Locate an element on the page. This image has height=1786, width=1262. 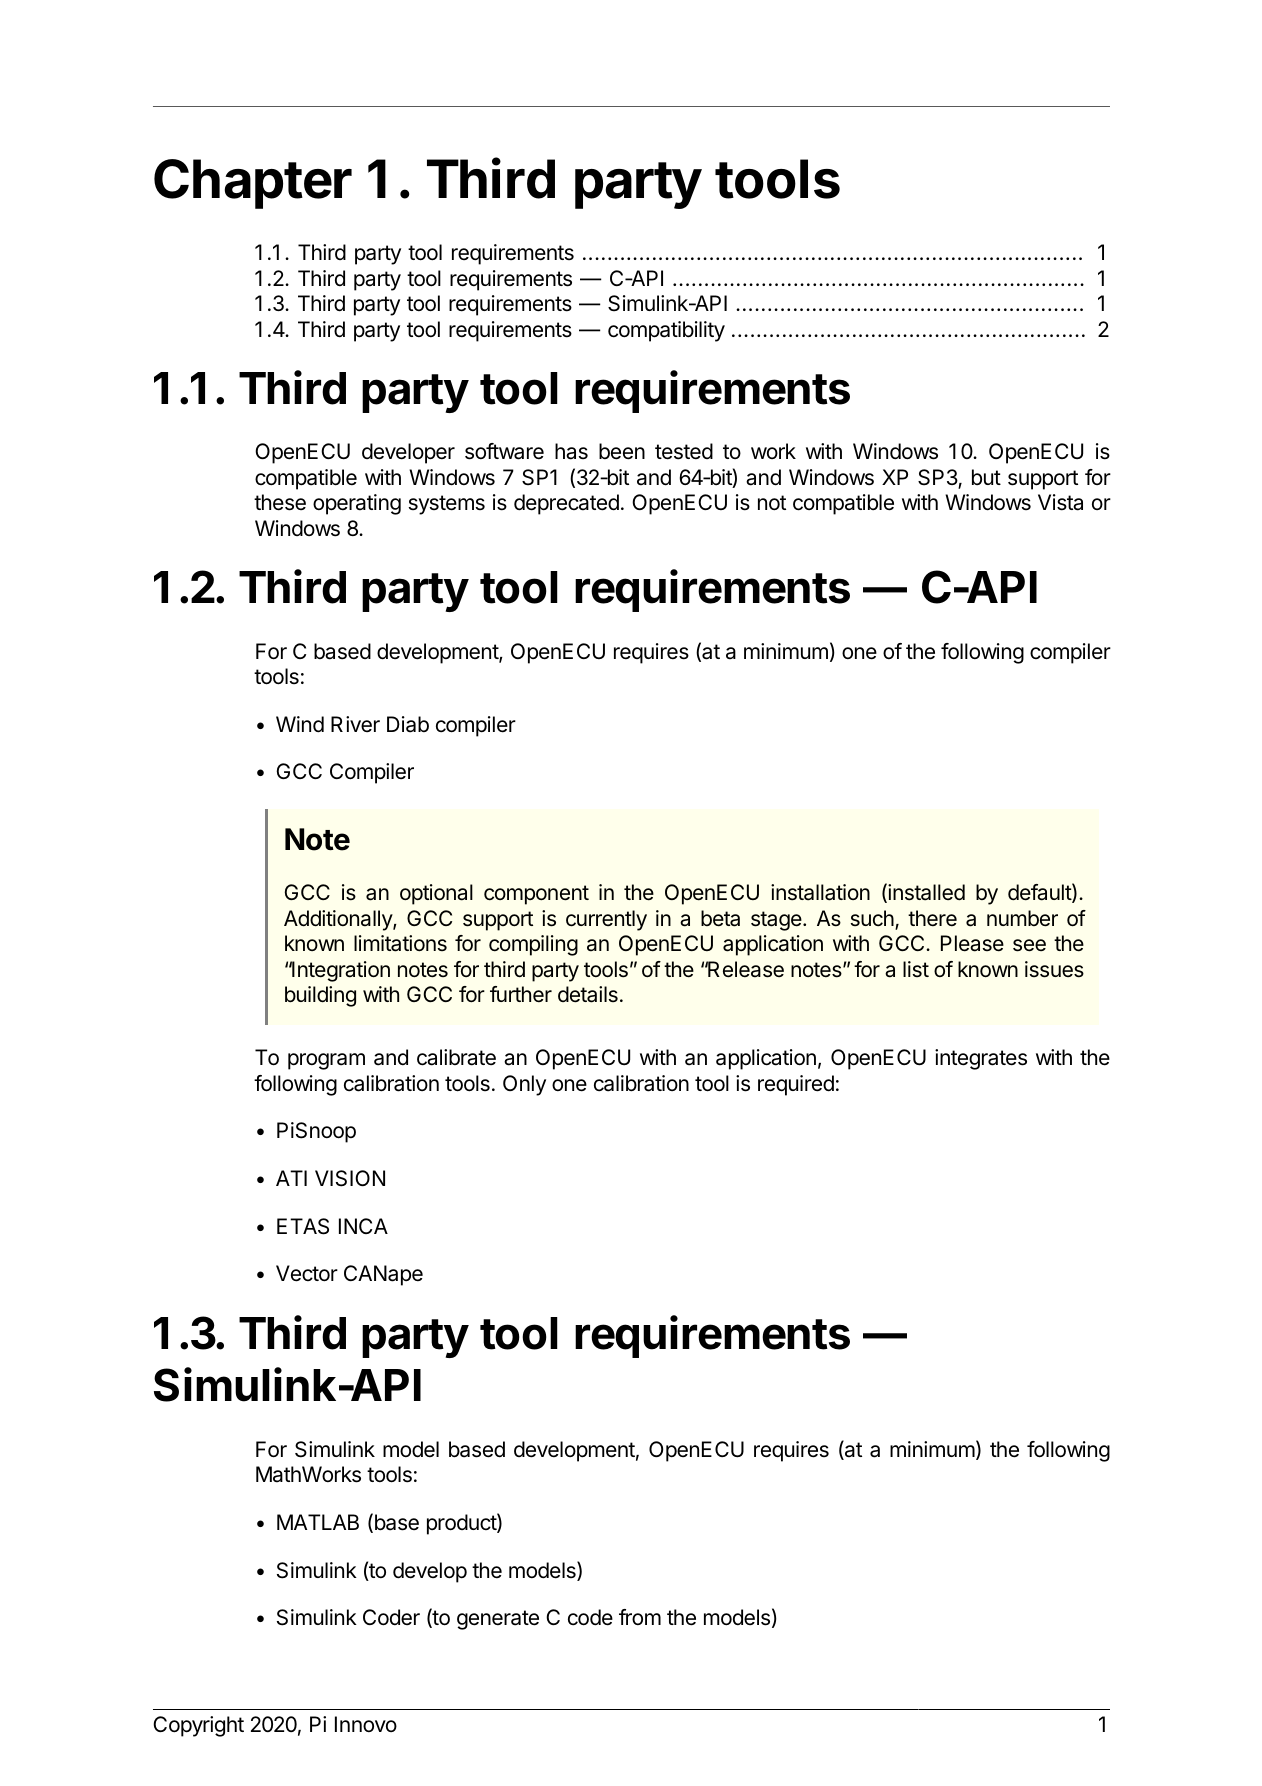
Chapter is located at coordinates (253, 184).
